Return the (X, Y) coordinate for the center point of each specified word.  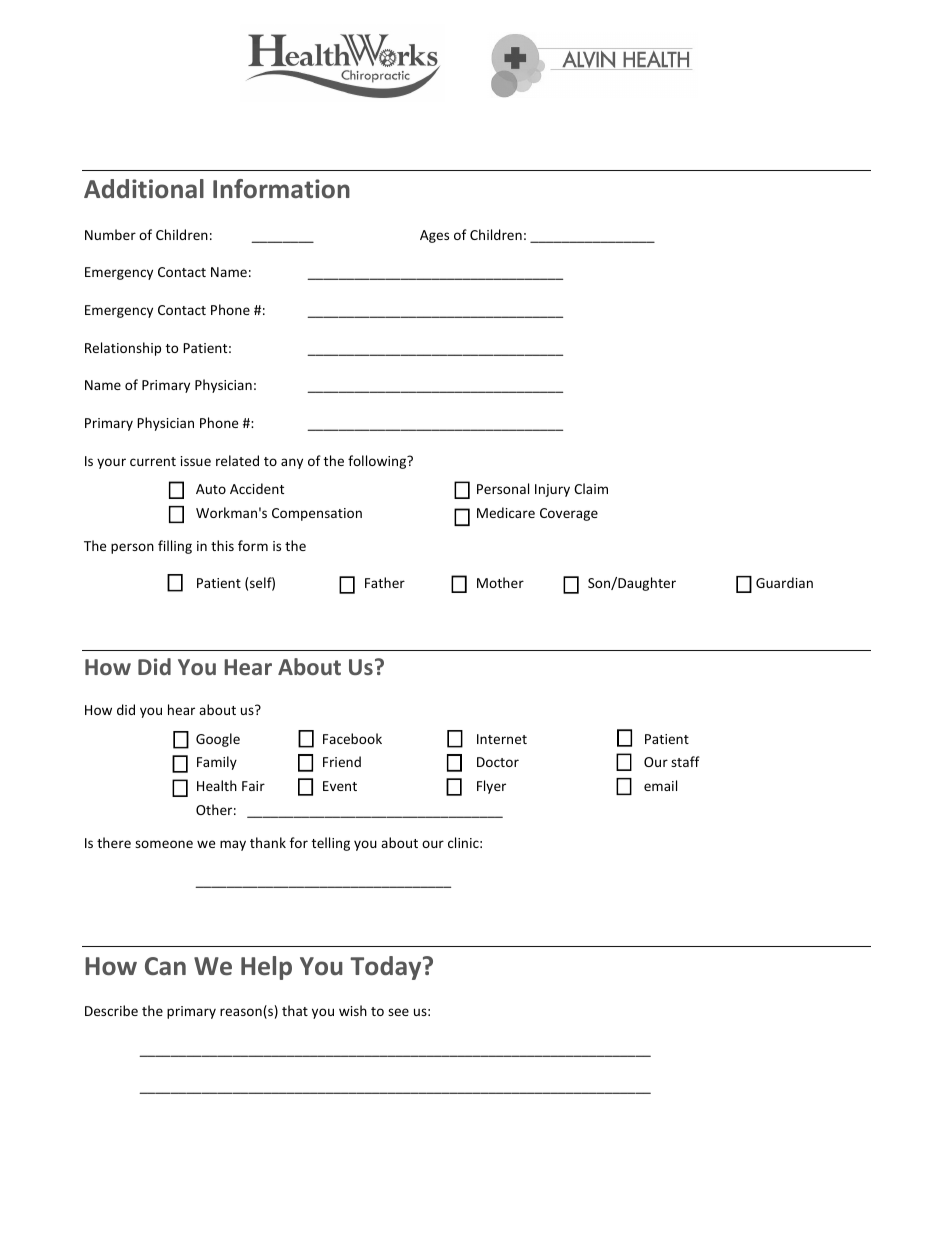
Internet (502, 739)
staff (685, 761)
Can (165, 966)
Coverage (569, 514)
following (378, 462)
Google (218, 740)
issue (196, 461)
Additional (144, 189)
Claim (591, 488)
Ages (434, 236)
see (398, 1012)
